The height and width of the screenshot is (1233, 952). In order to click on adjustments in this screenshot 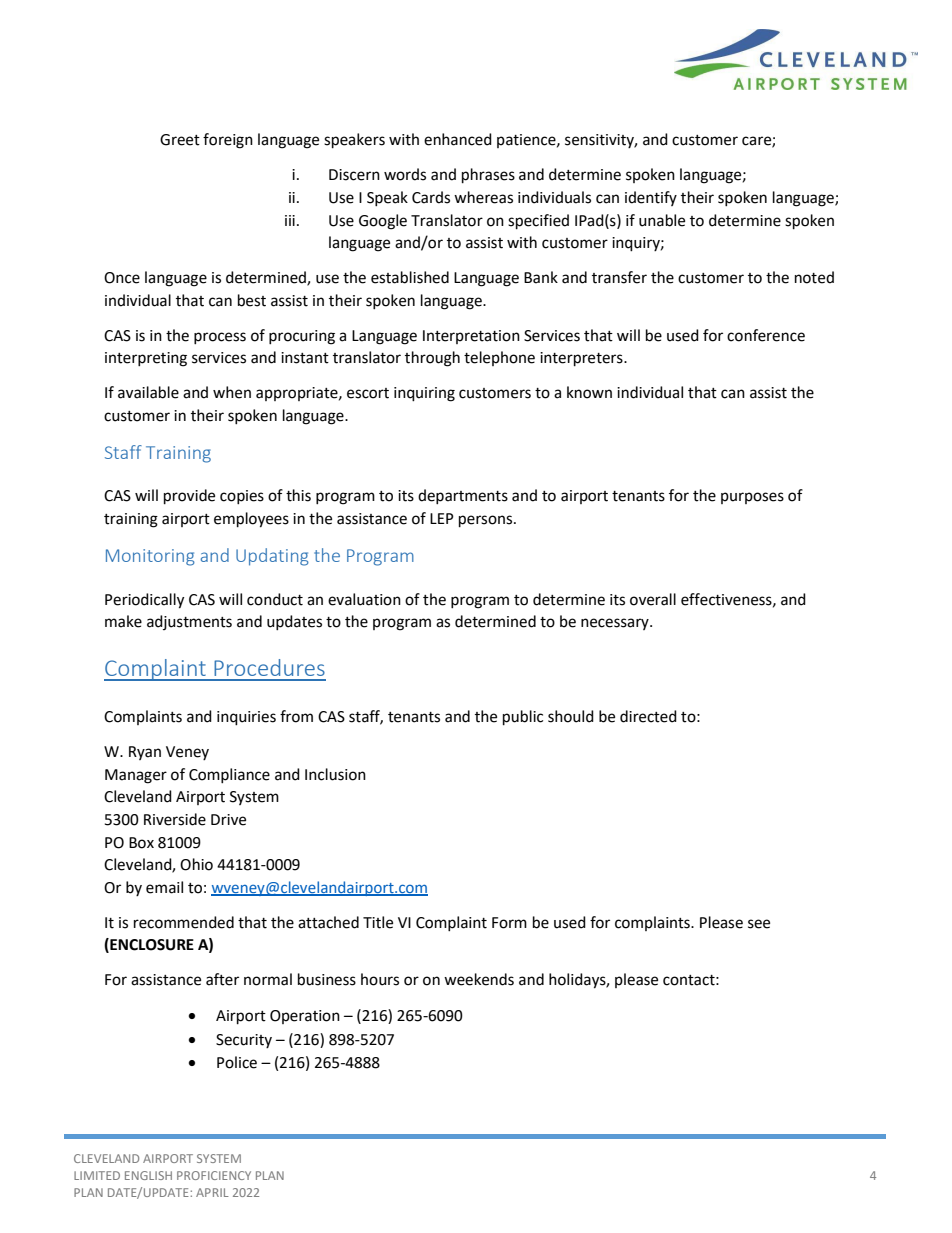, I will do `click(189, 622)`.
